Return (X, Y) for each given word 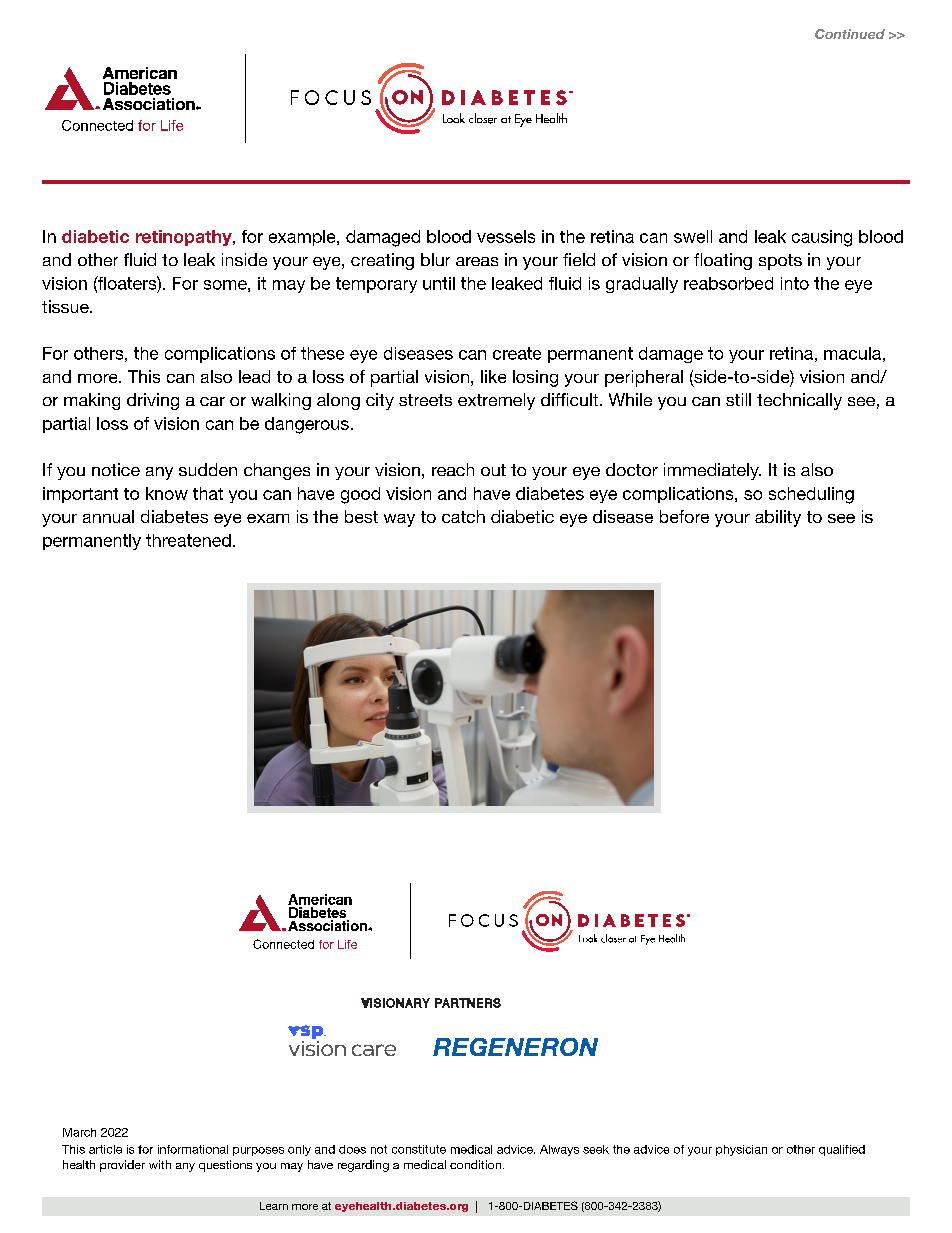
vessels (506, 236)
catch (463, 516)
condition (475, 1164)
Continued (850, 34)
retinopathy (185, 238)
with (160, 1164)
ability (778, 518)
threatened (188, 540)
